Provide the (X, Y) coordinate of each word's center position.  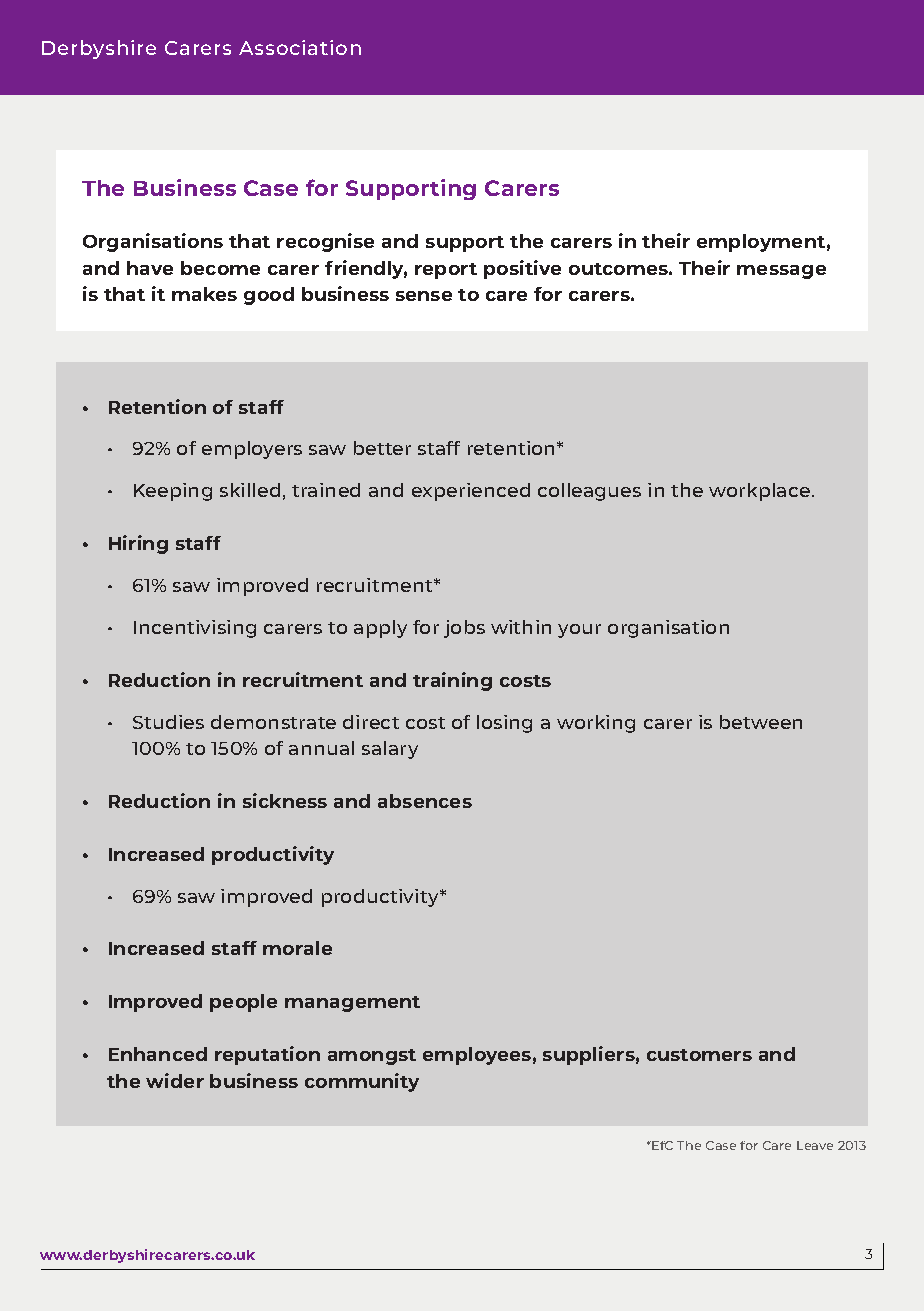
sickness (285, 800)
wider (175, 1080)
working (596, 724)
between (761, 722)
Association (300, 47)
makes (204, 294)
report (446, 271)
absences (425, 801)
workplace (761, 492)
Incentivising (195, 629)
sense (424, 296)
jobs (464, 629)
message (781, 272)
